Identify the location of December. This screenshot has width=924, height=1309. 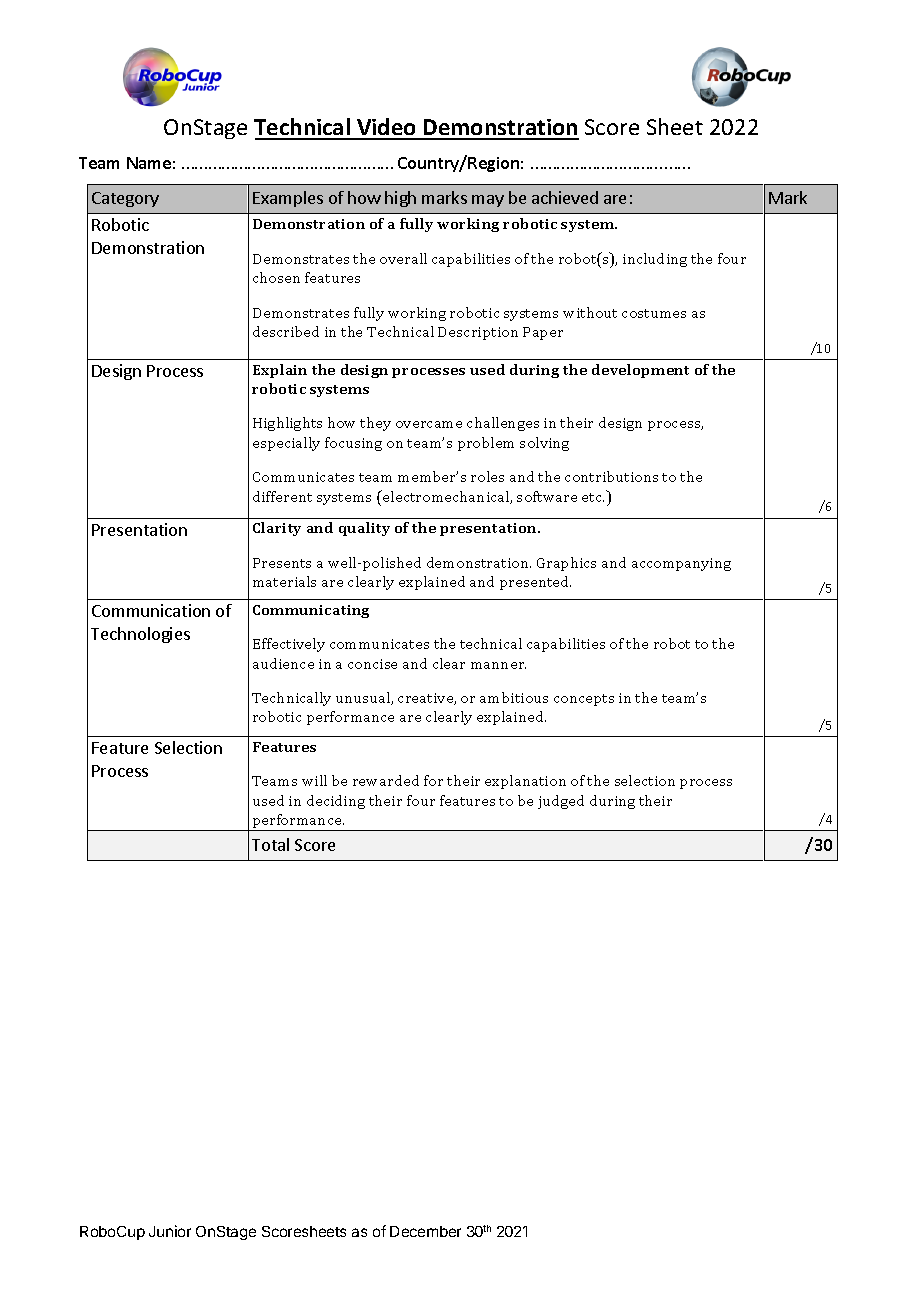
(425, 1231).
